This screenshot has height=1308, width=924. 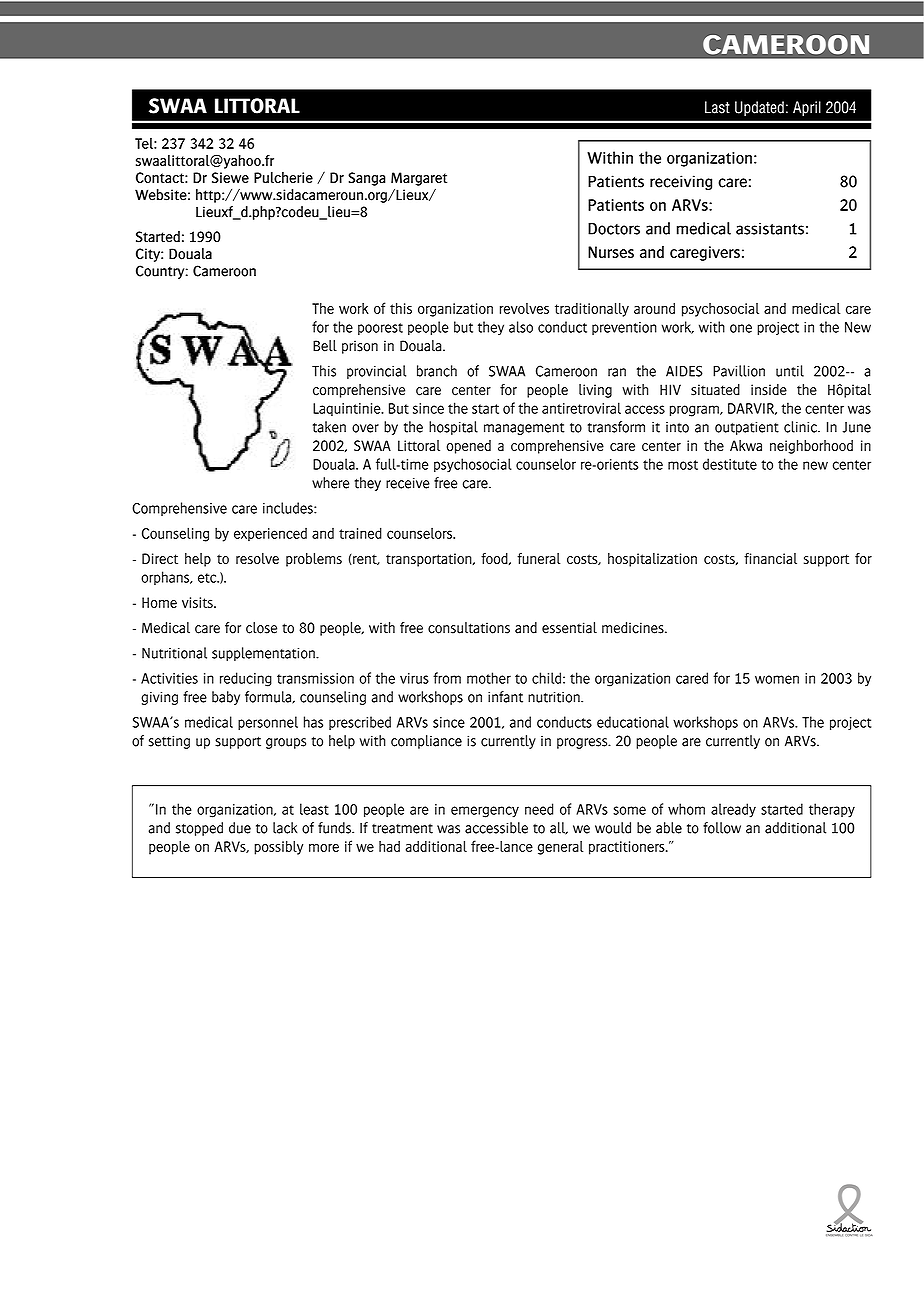 What do you see at coordinates (681, 182) in the screenshot?
I see `receiving` at bounding box center [681, 182].
